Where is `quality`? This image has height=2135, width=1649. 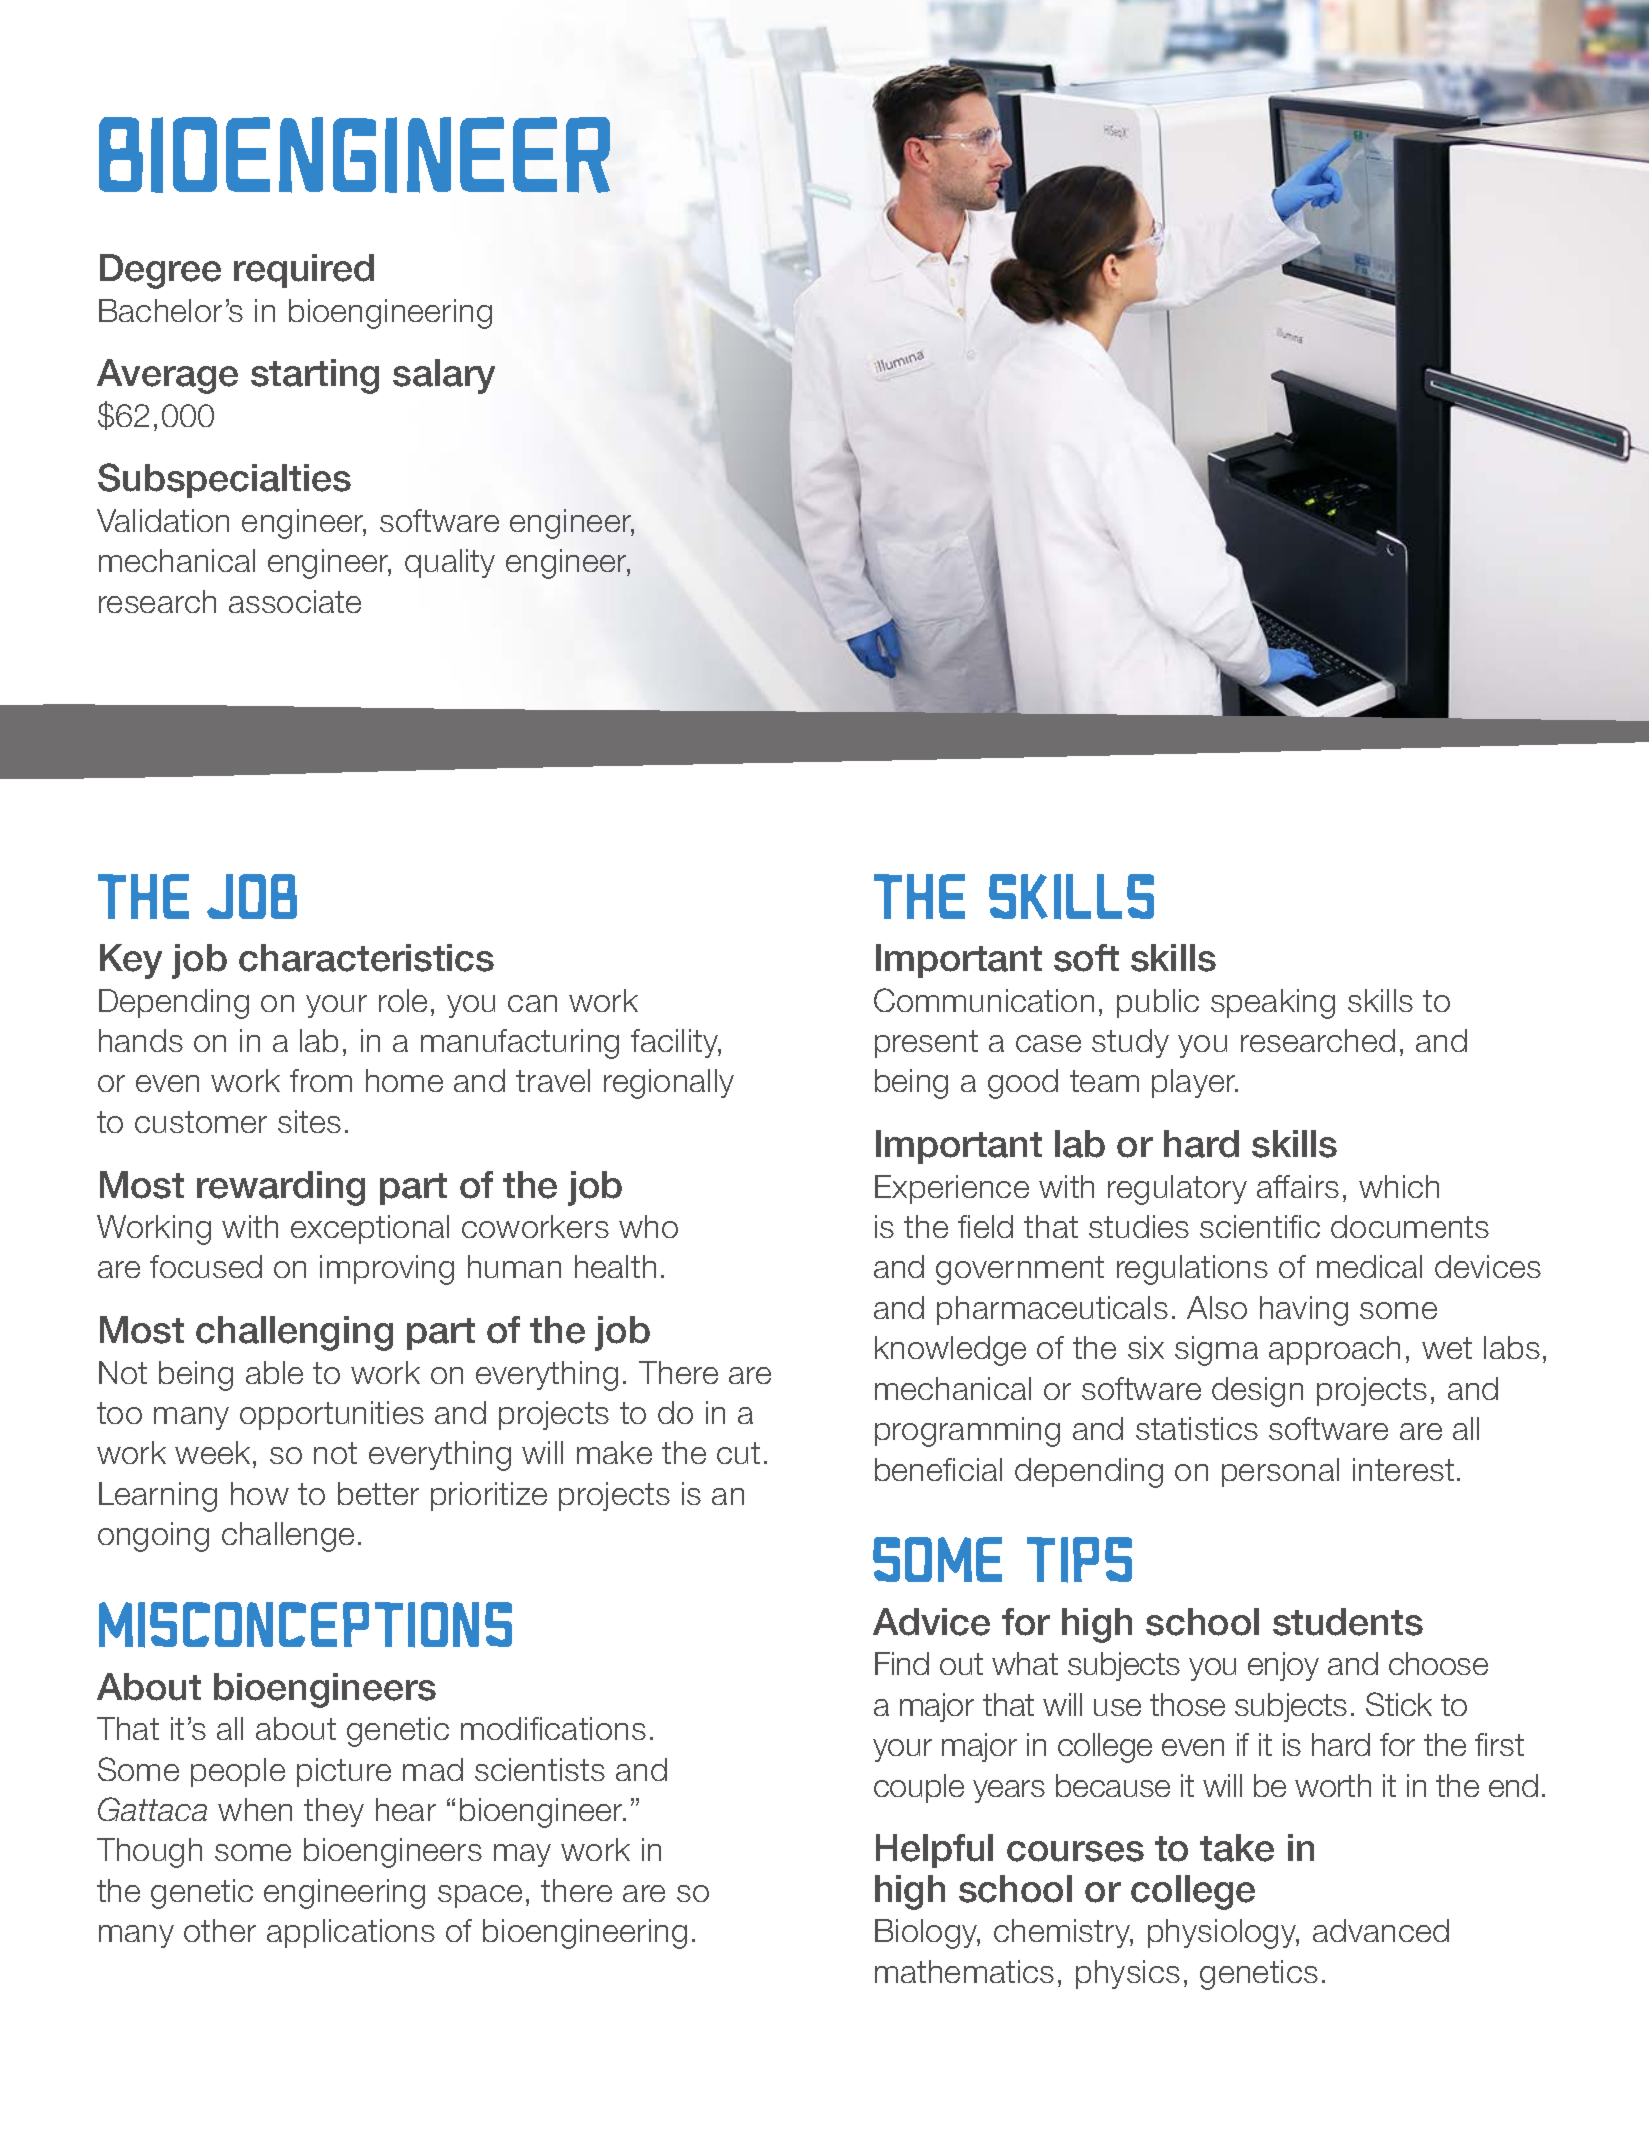
quality is located at coordinates (450, 563).
